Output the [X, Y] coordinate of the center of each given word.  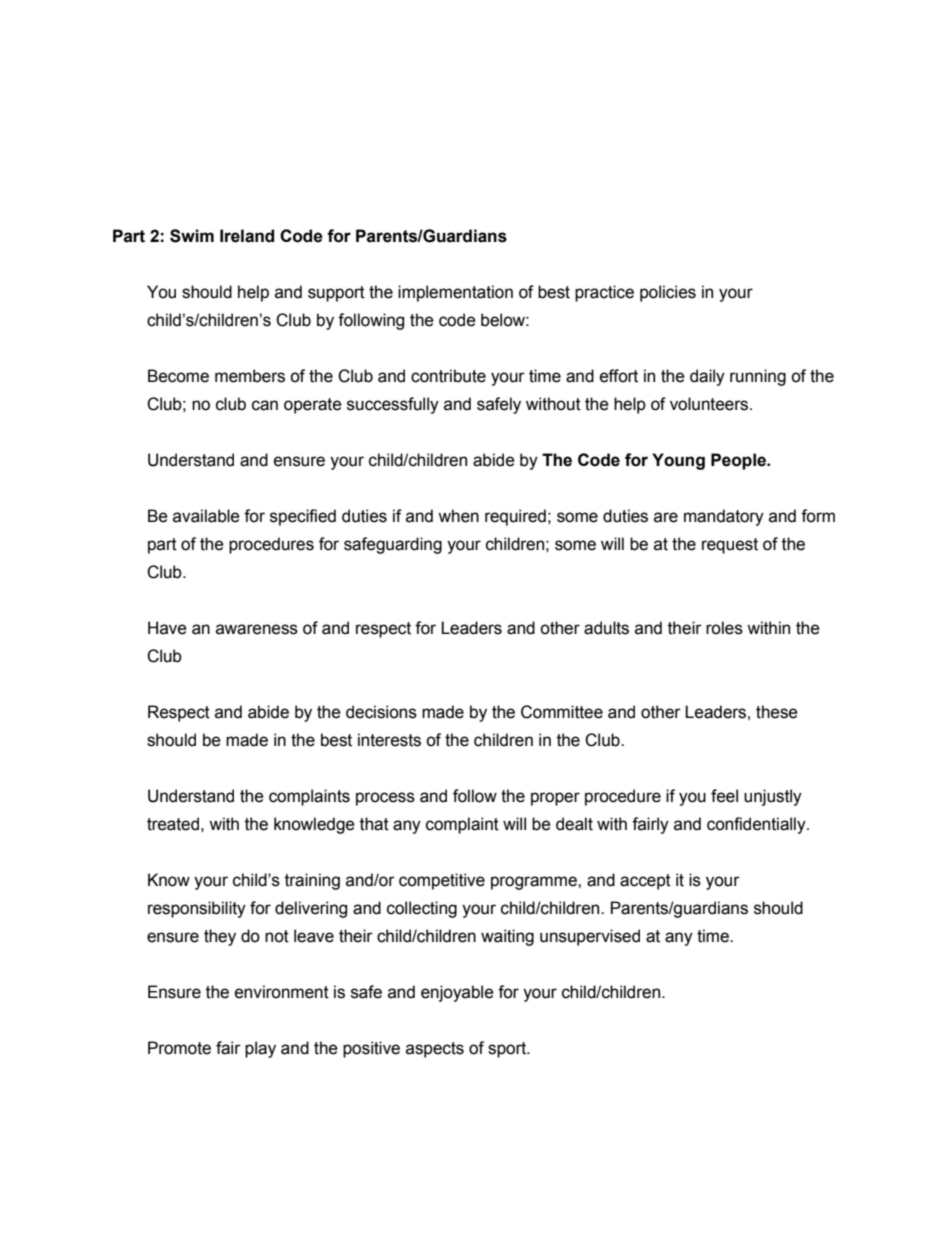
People [739, 461]
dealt [574, 824]
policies [668, 293]
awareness [257, 629]
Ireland [247, 236]
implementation [455, 293]
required [515, 517]
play [260, 1049]
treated [173, 824]
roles [724, 628]
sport [508, 1050]
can [265, 405]
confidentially [757, 825]
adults [606, 628]
